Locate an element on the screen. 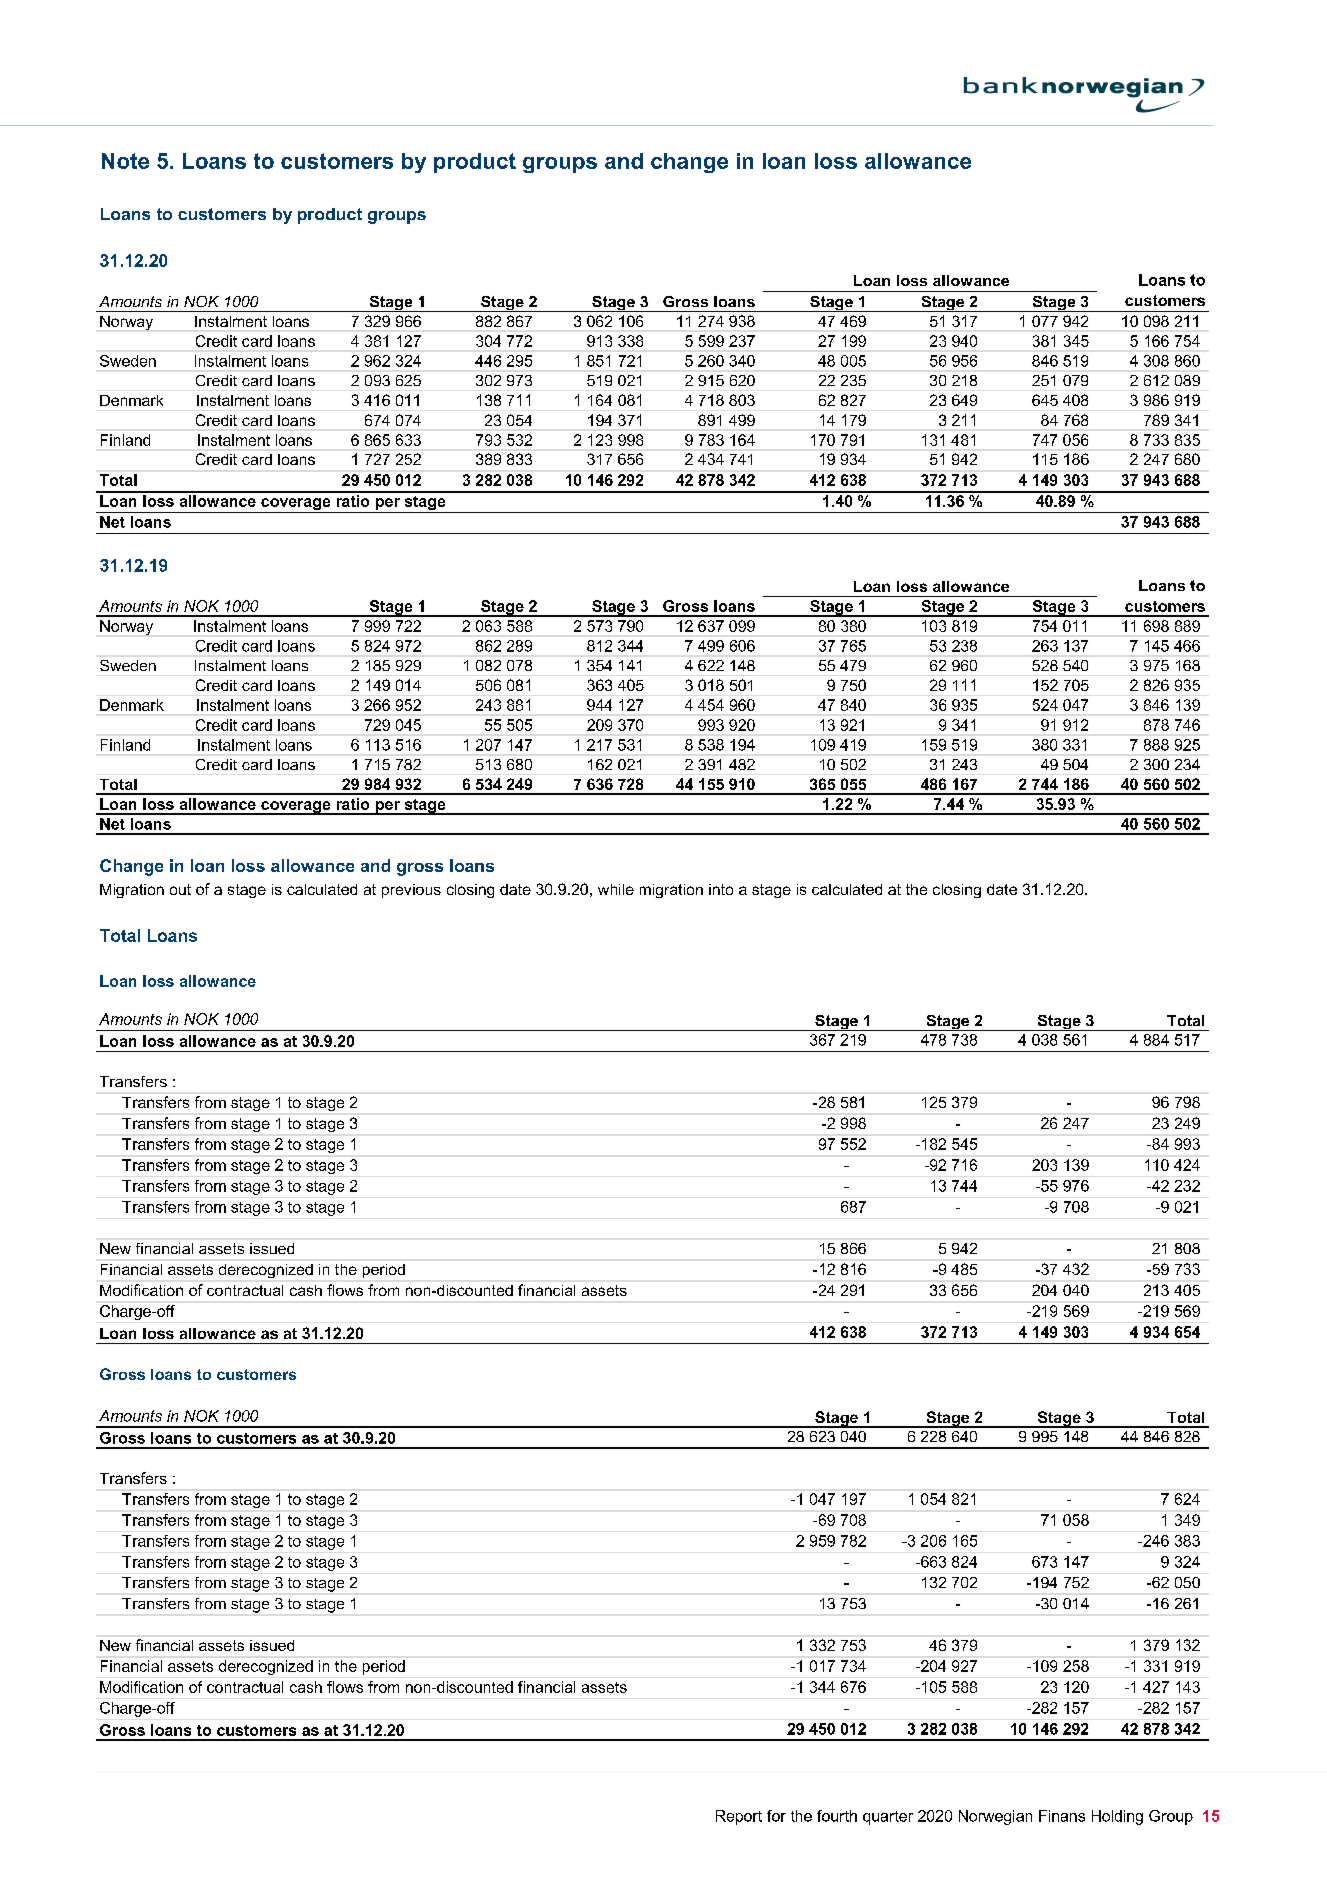 The height and width of the screenshot is (1877, 1327). quarter is located at coordinates (888, 1818).
